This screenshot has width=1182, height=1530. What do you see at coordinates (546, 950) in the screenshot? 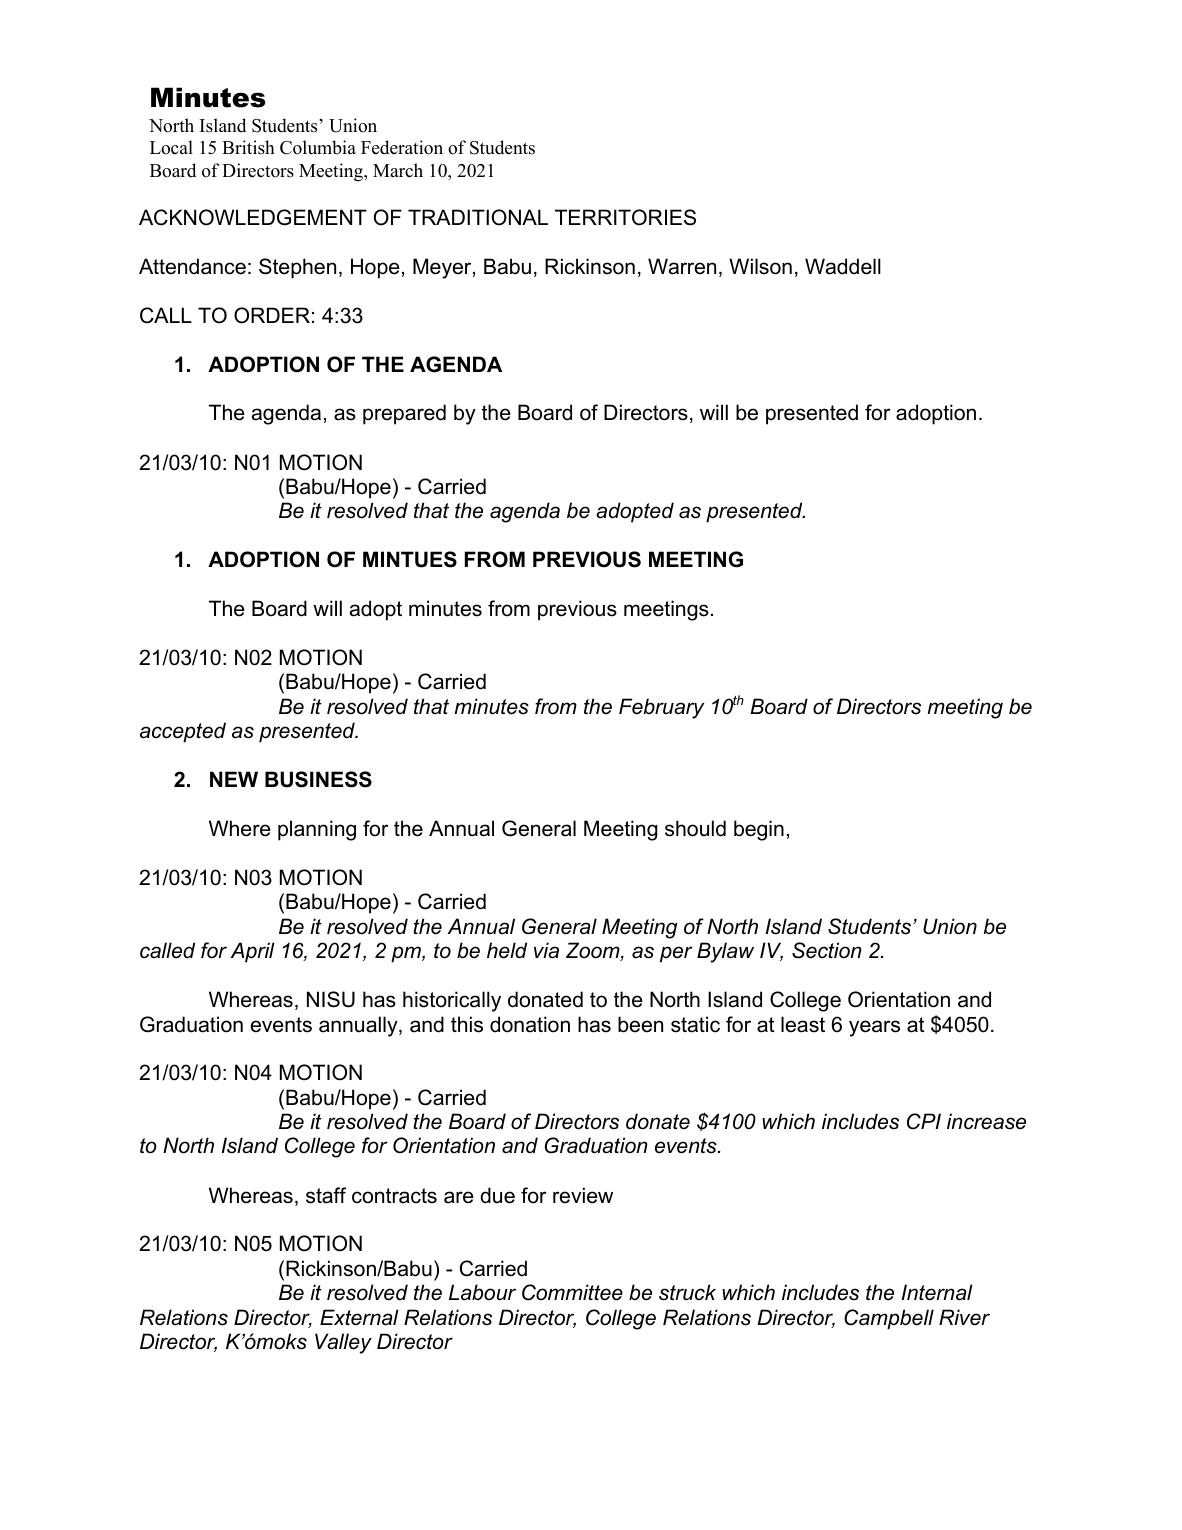
I see `via` at bounding box center [546, 950].
